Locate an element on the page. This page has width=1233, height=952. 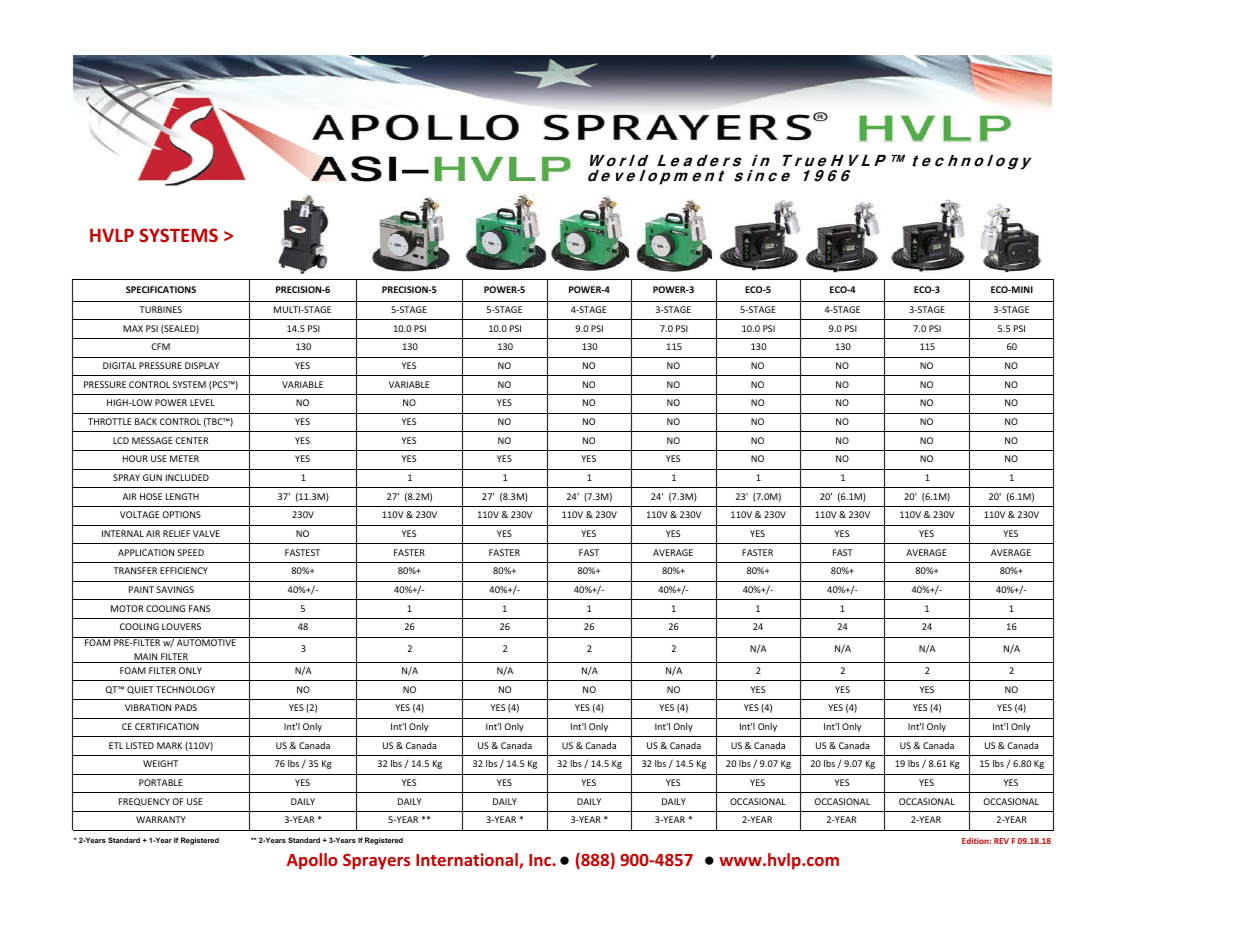
SPECIFICATIONS is located at coordinates (161, 289).
